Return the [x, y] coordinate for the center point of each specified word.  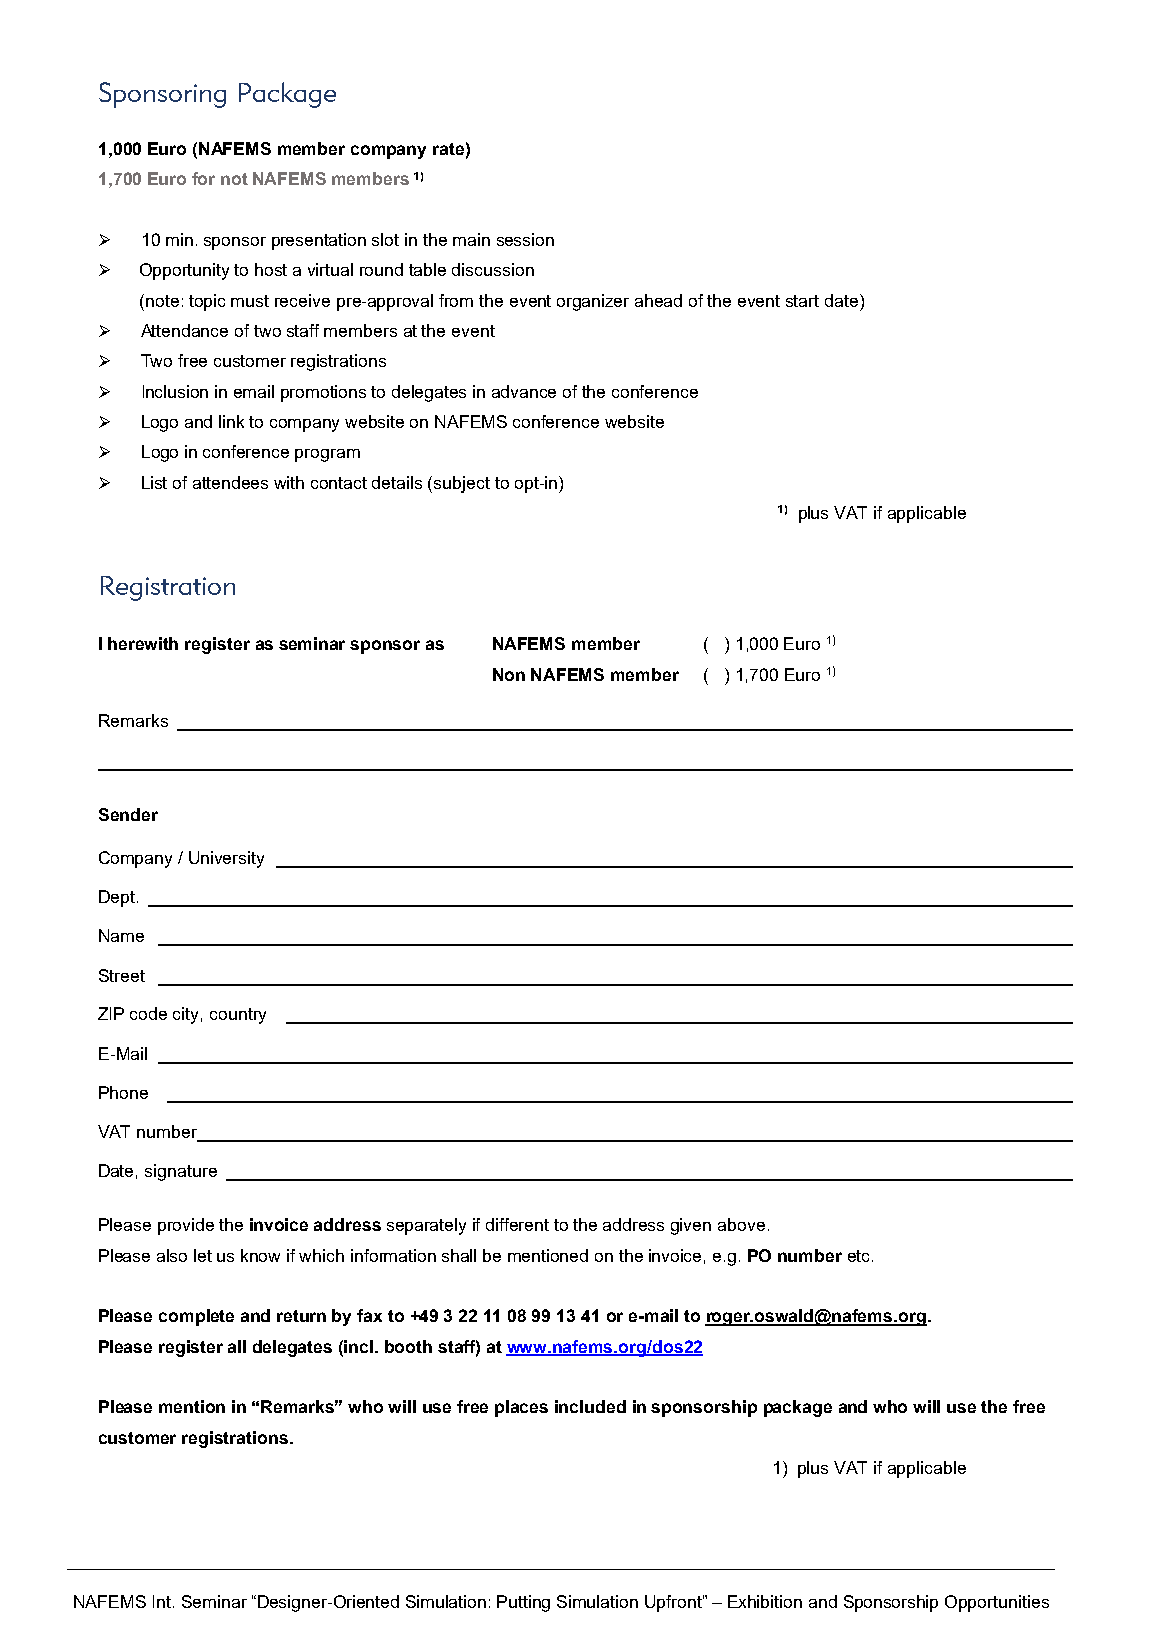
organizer [593, 302]
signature [181, 1172]
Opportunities [997, 1603]
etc [860, 1256]
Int [162, 1601]
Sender [128, 814]
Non [509, 674]
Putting [523, 1603]
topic [207, 302]
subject [462, 484]
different [517, 1224]
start [802, 301]
